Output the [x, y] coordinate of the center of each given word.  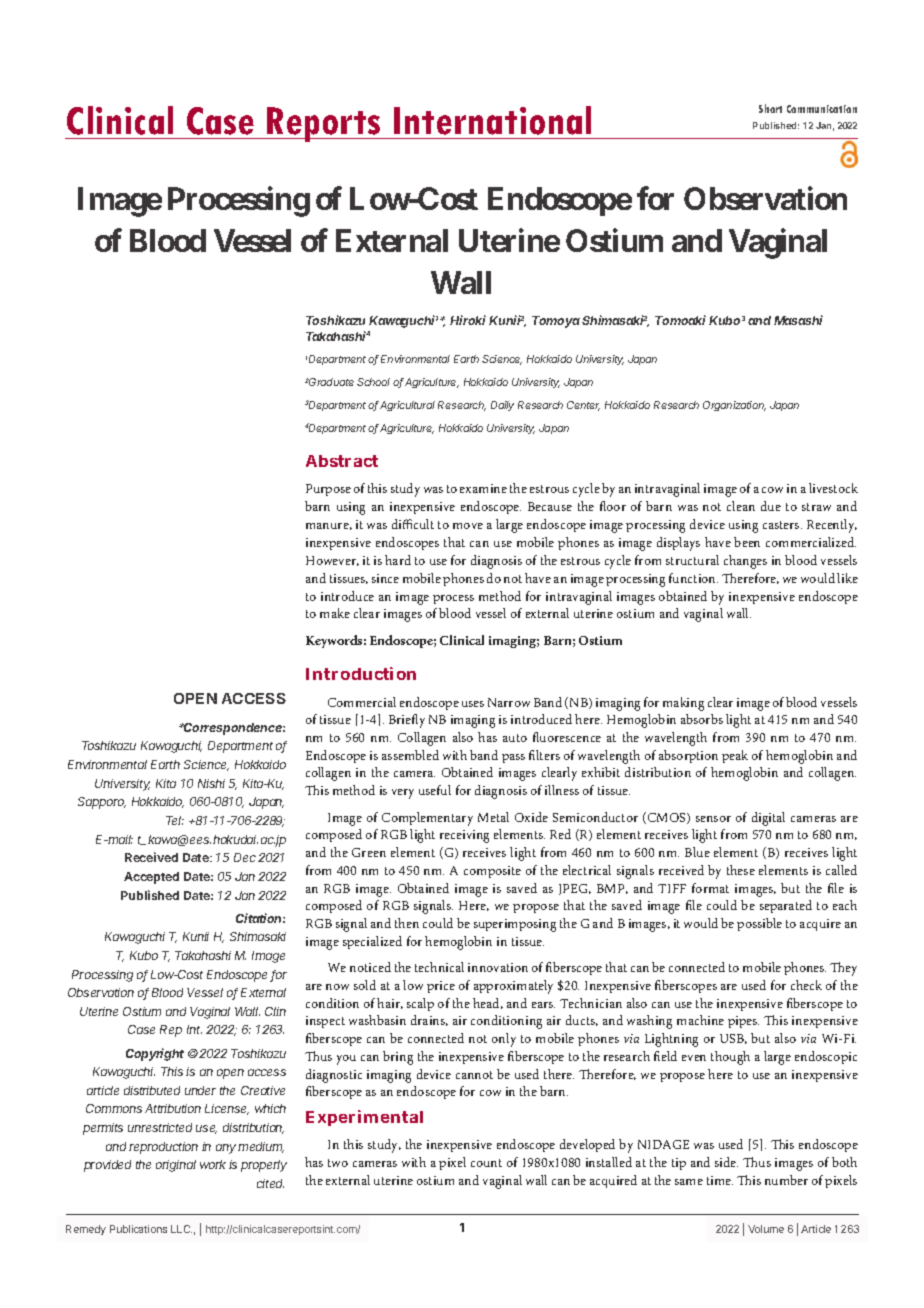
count [486, 1163]
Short [770, 108]
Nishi [211, 783]
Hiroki [470, 320]
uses [473, 704]
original [176, 1166]
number [786, 1180]
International [492, 120]
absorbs [702, 719]
